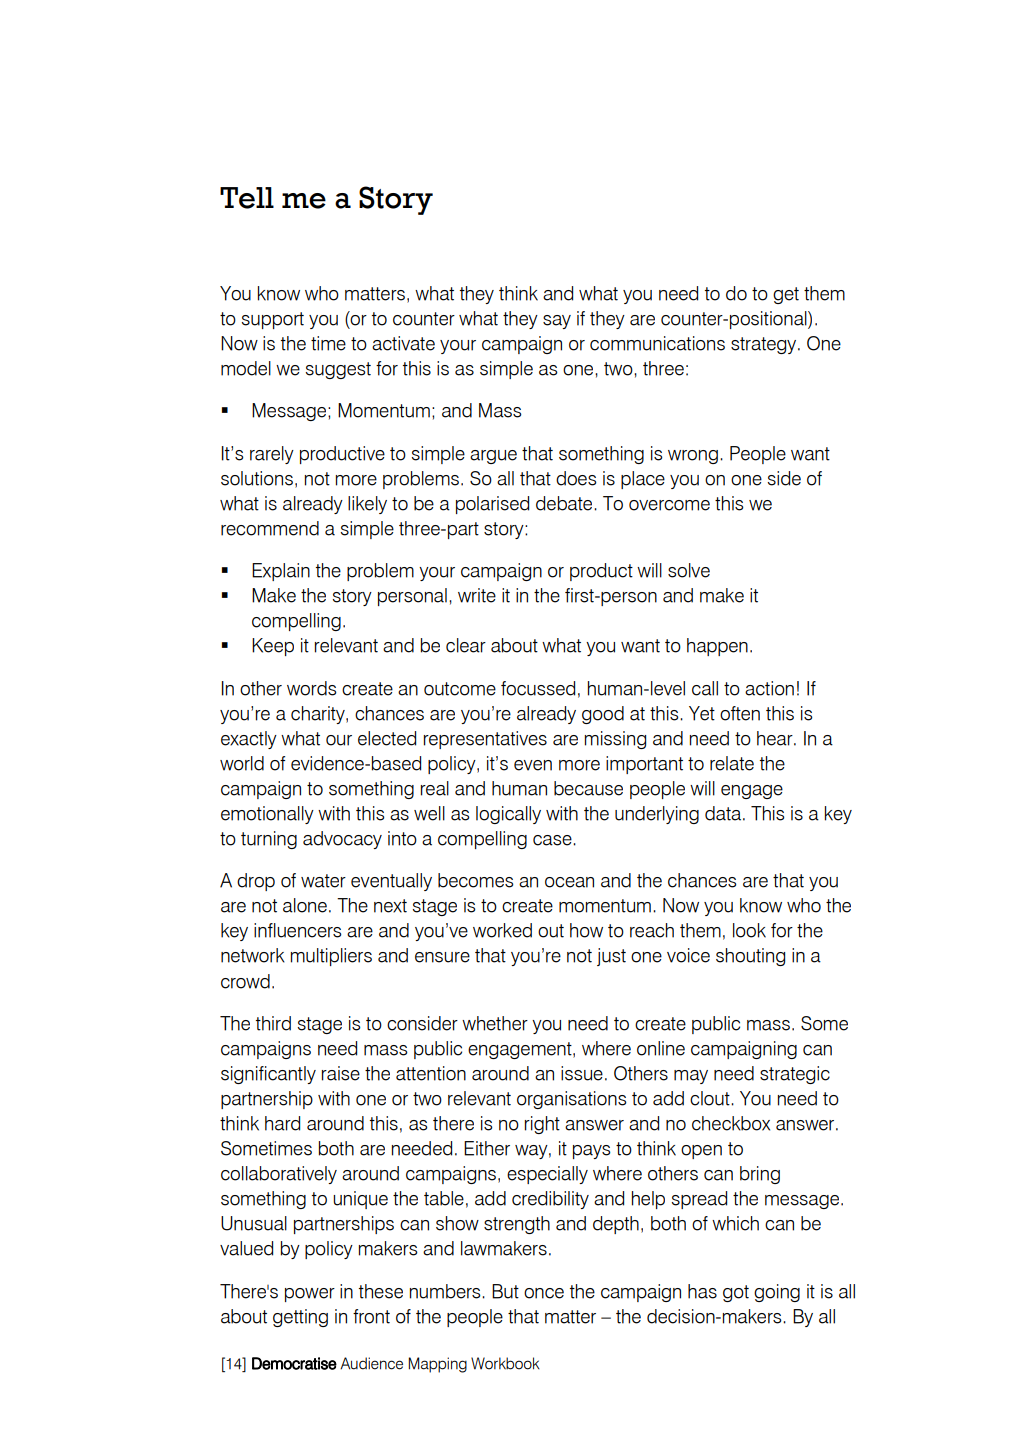  Describe the element at coordinates (505, 1363) in the document. I see `Workbook` at that location.
